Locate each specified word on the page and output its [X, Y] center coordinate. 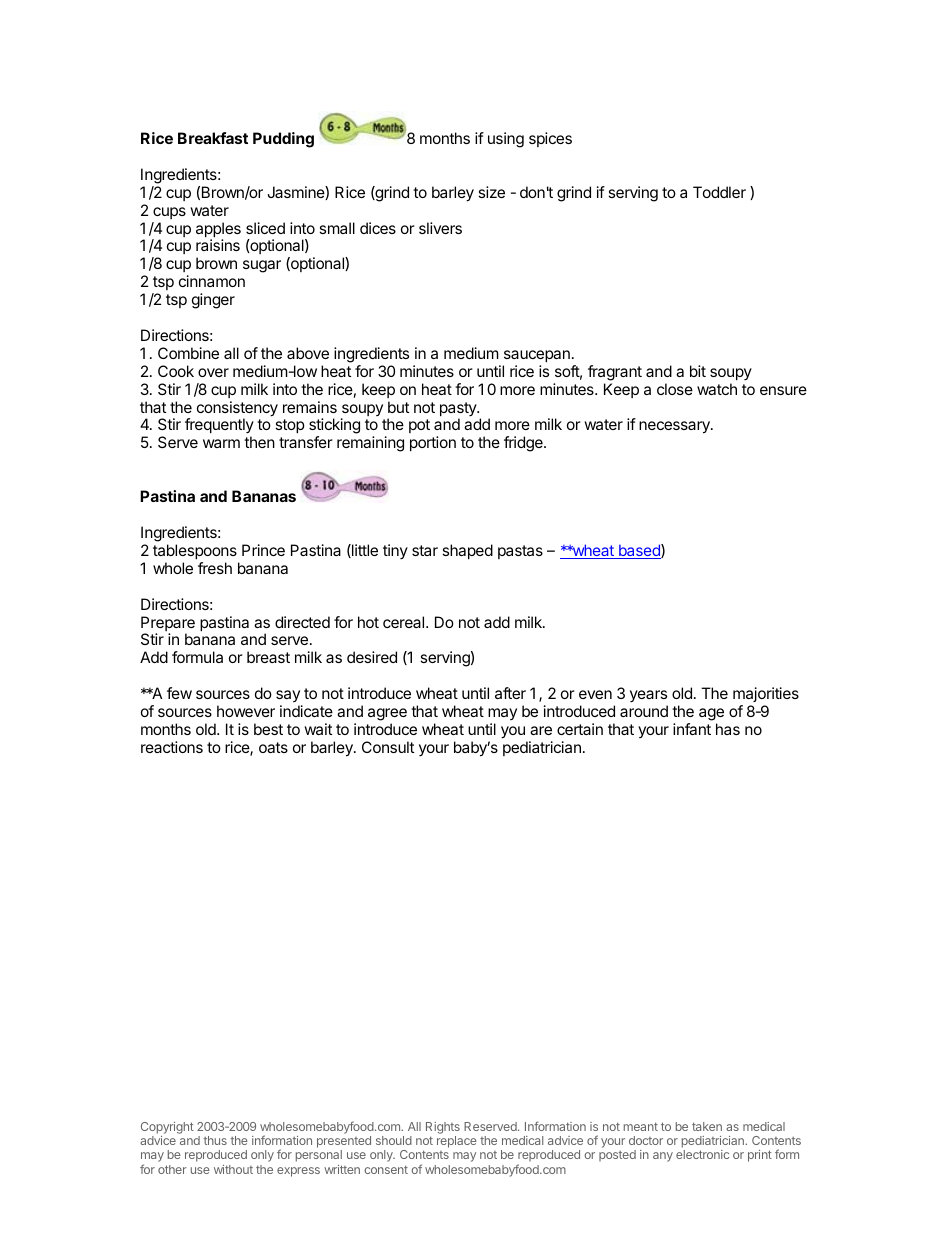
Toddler [719, 192]
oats [273, 747]
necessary [675, 427]
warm [221, 443]
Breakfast [213, 138]
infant [692, 729]
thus [215, 1140]
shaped [467, 551]
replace [457, 1142]
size [491, 192]
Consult [388, 747]
